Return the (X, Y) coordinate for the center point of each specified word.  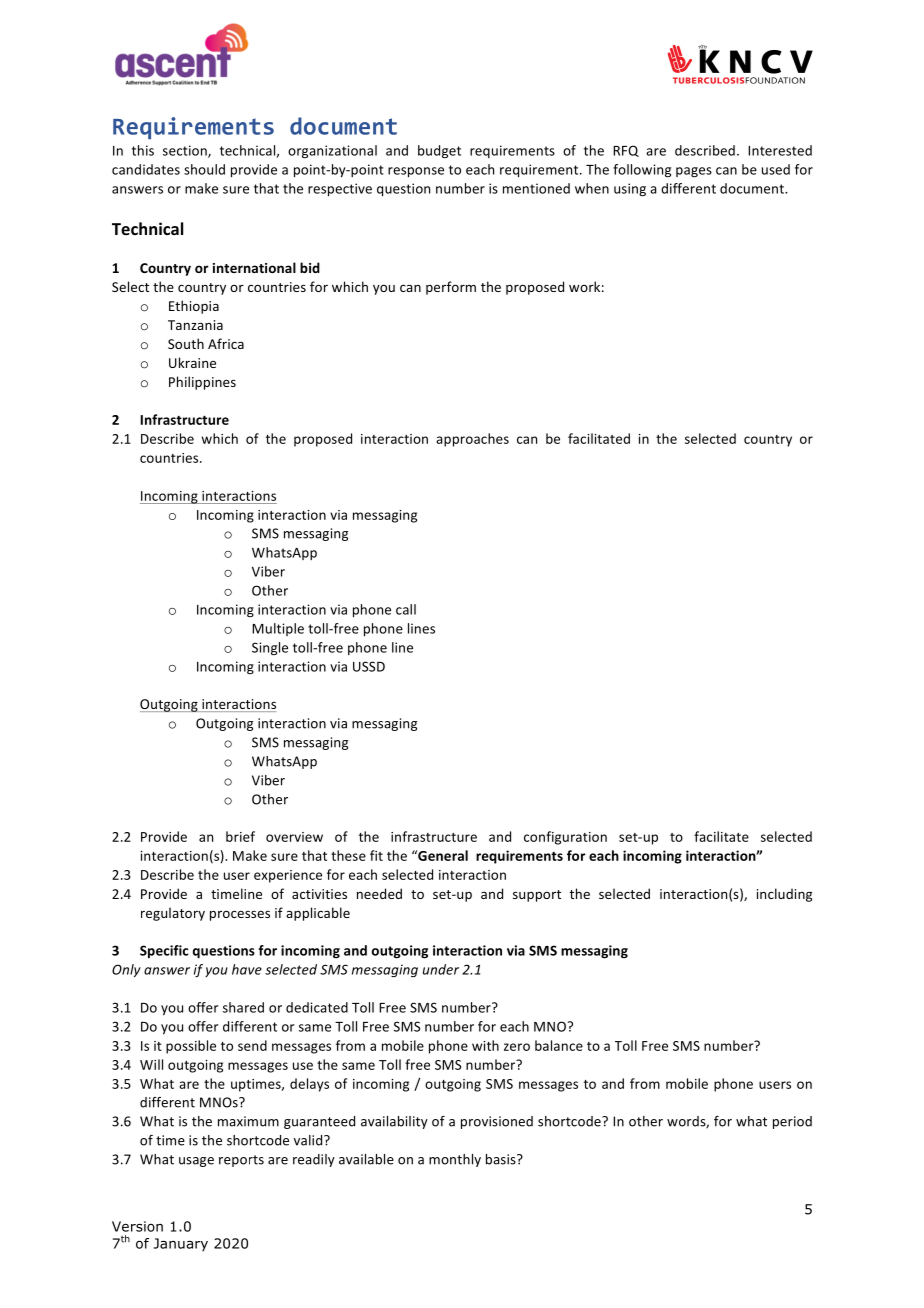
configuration (565, 838)
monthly (455, 1160)
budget (439, 151)
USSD (369, 666)
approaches (472, 440)
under (441, 969)
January (181, 1245)
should (204, 169)
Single (270, 648)
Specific (164, 951)
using (630, 190)
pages (694, 172)
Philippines (202, 383)
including (784, 895)
